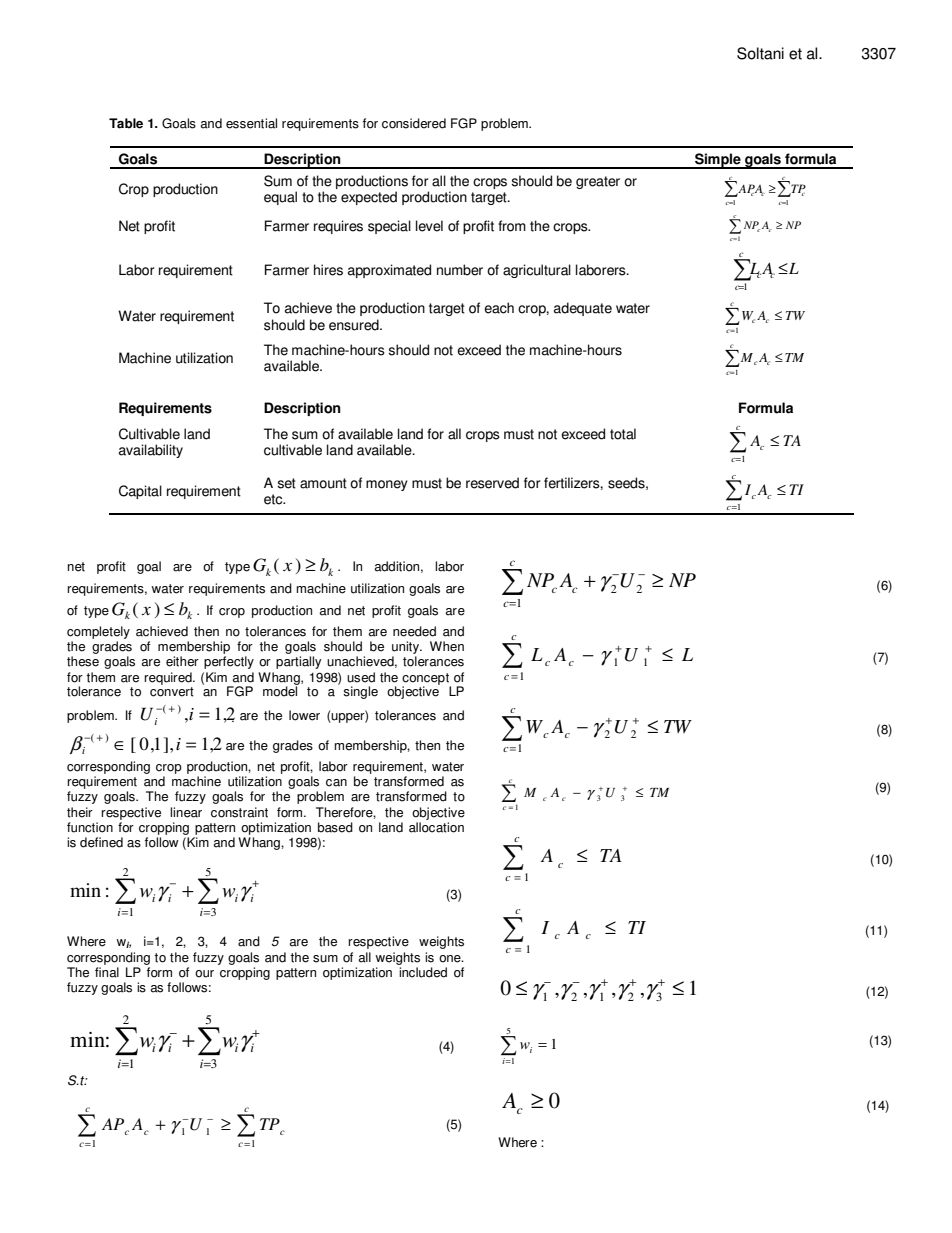 This screenshot has height=1233, width=952. Describe the element at coordinates (387, 485) in the screenshot. I see `money` at that location.
